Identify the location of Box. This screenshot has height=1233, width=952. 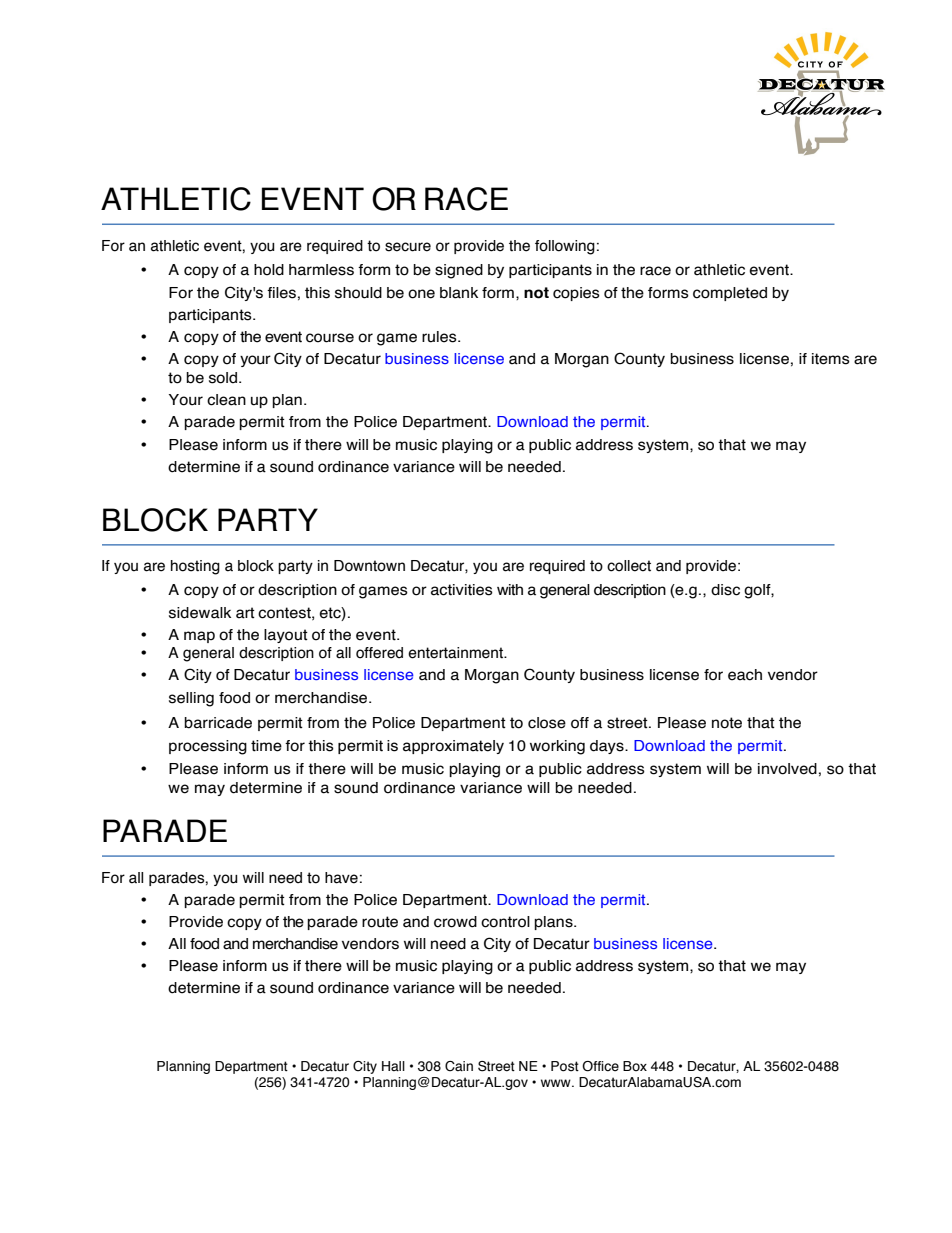
(635, 1066).
